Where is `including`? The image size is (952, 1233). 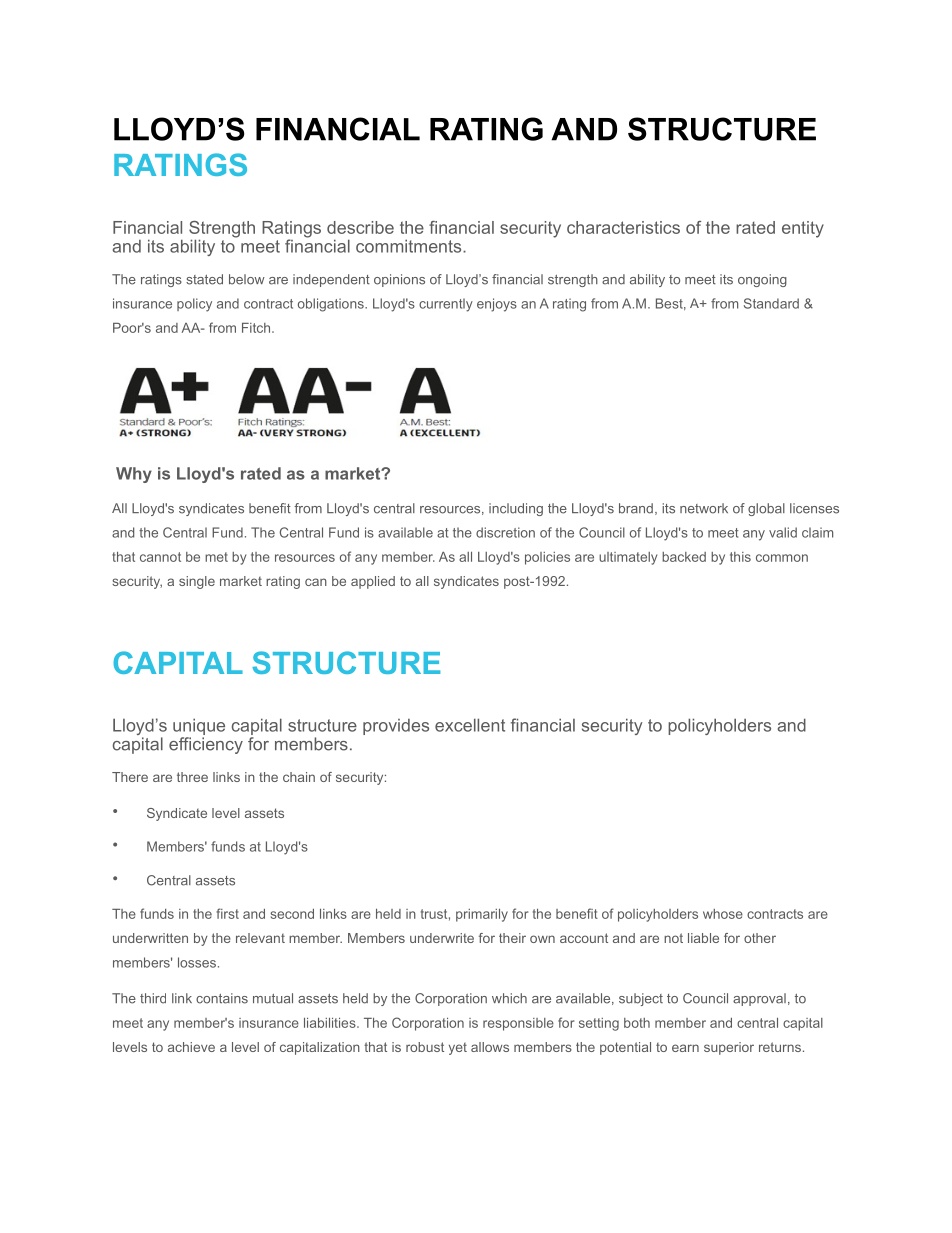
including is located at coordinates (516, 509).
